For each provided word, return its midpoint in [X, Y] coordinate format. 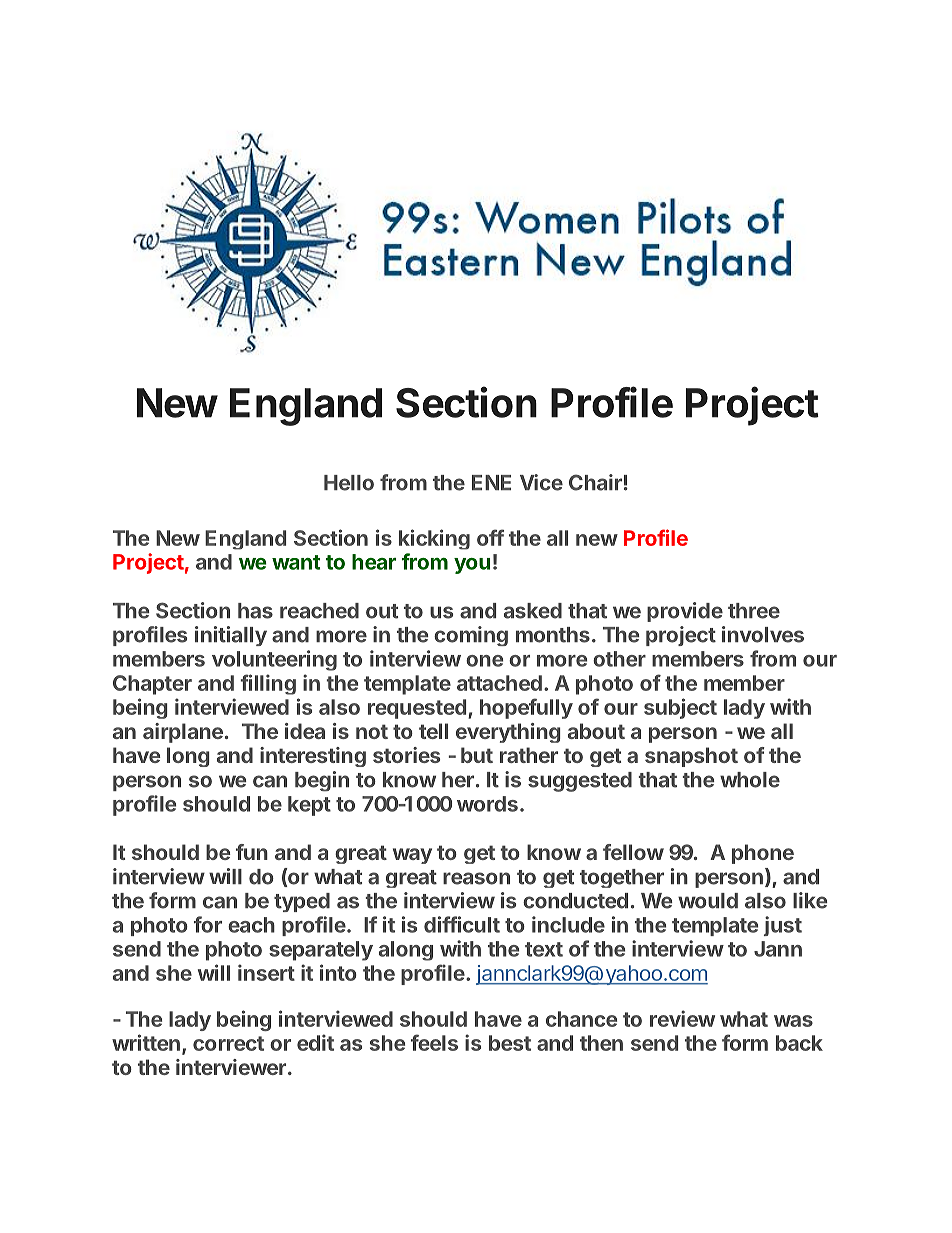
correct [228, 1043]
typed [302, 902]
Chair [595, 482]
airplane [183, 733]
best [510, 1043]
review [682, 1018]
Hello [349, 483]
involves [763, 634]
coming [471, 636]
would [708, 901]
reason [476, 878]
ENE [491, 482]
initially [231, 636]
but [477, 755]
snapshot [691, 757]
